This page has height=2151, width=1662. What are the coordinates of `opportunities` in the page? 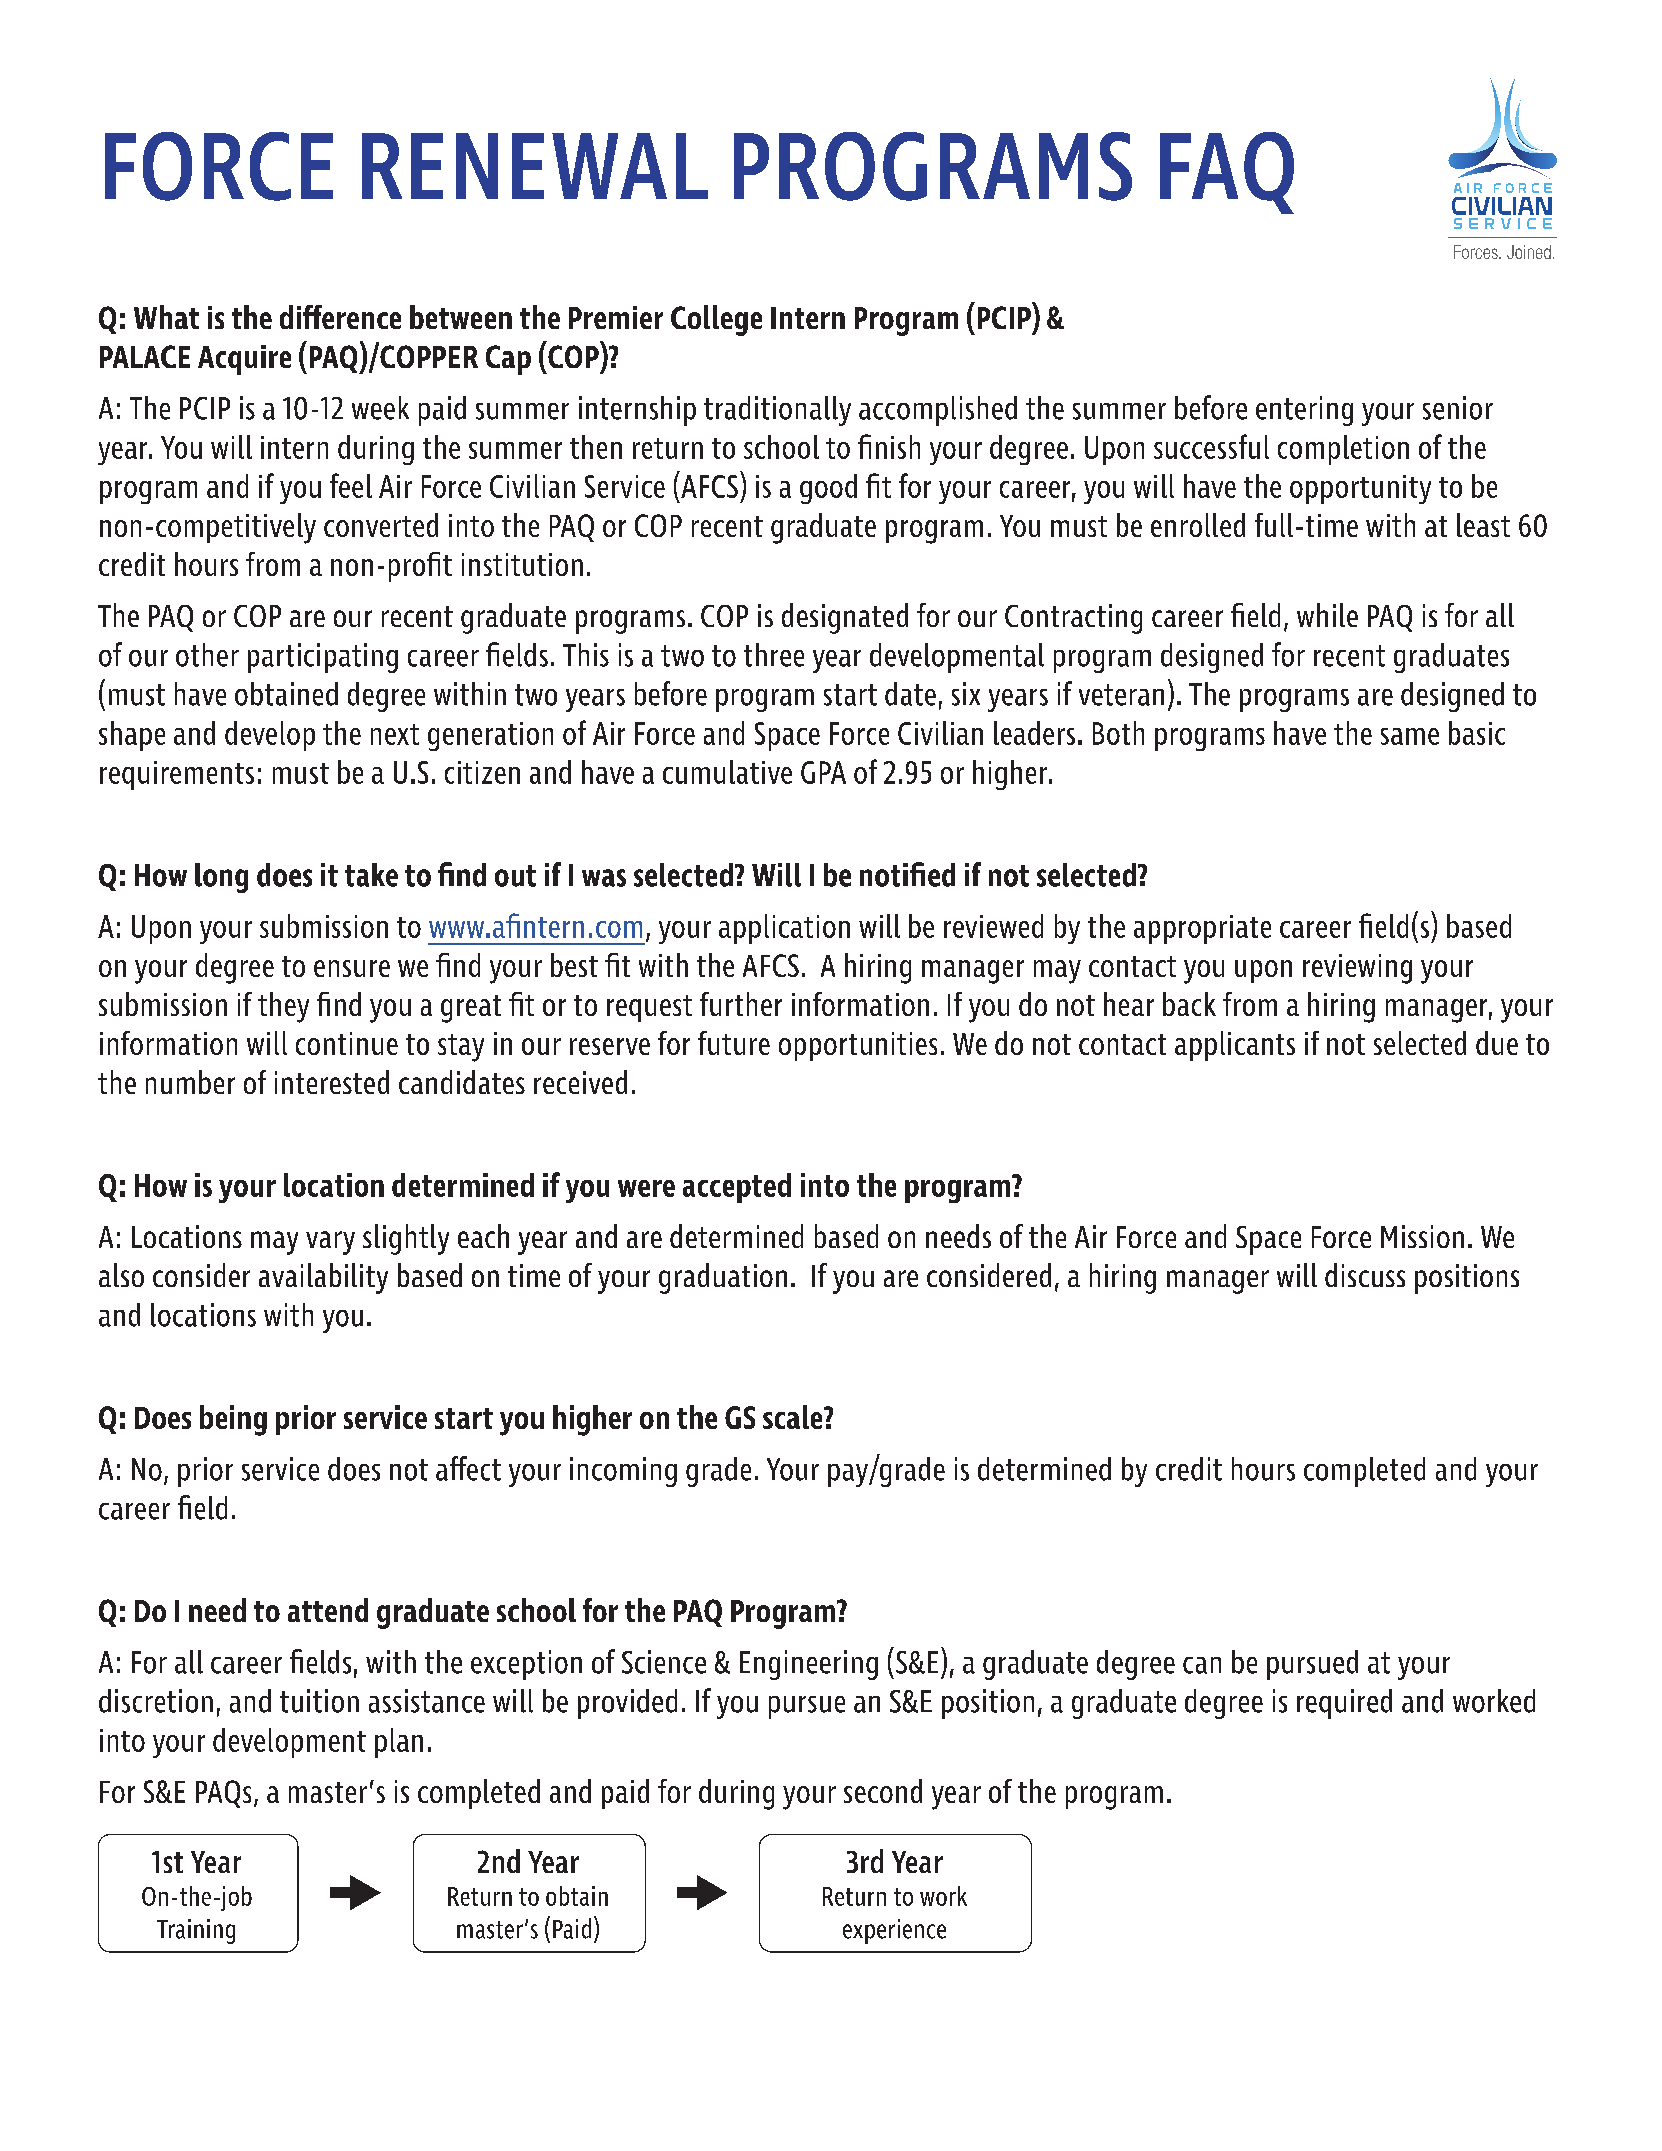 It's located at (858, 1046).
